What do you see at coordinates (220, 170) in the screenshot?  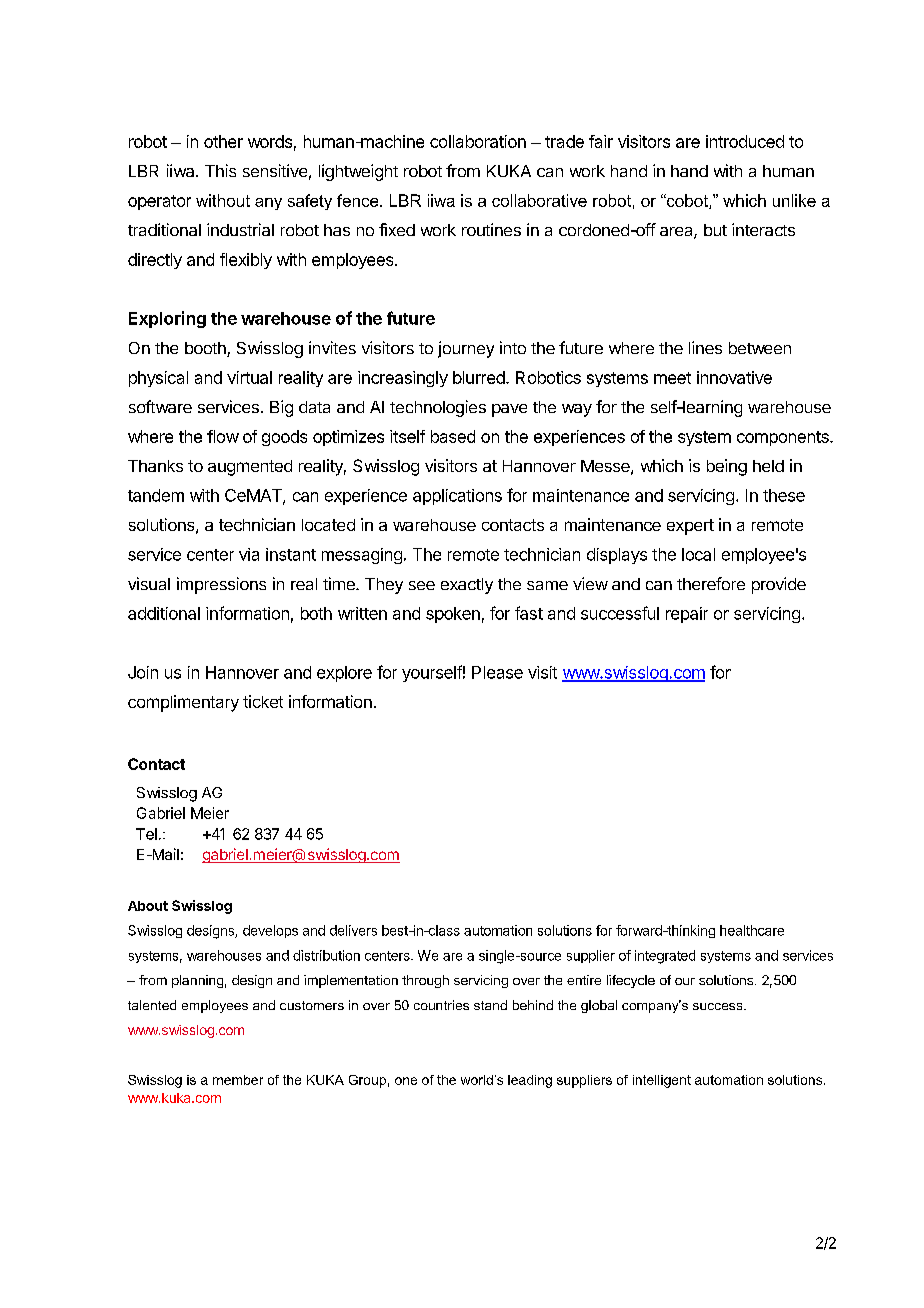 I see `This` at bounding box center [220, 170].
